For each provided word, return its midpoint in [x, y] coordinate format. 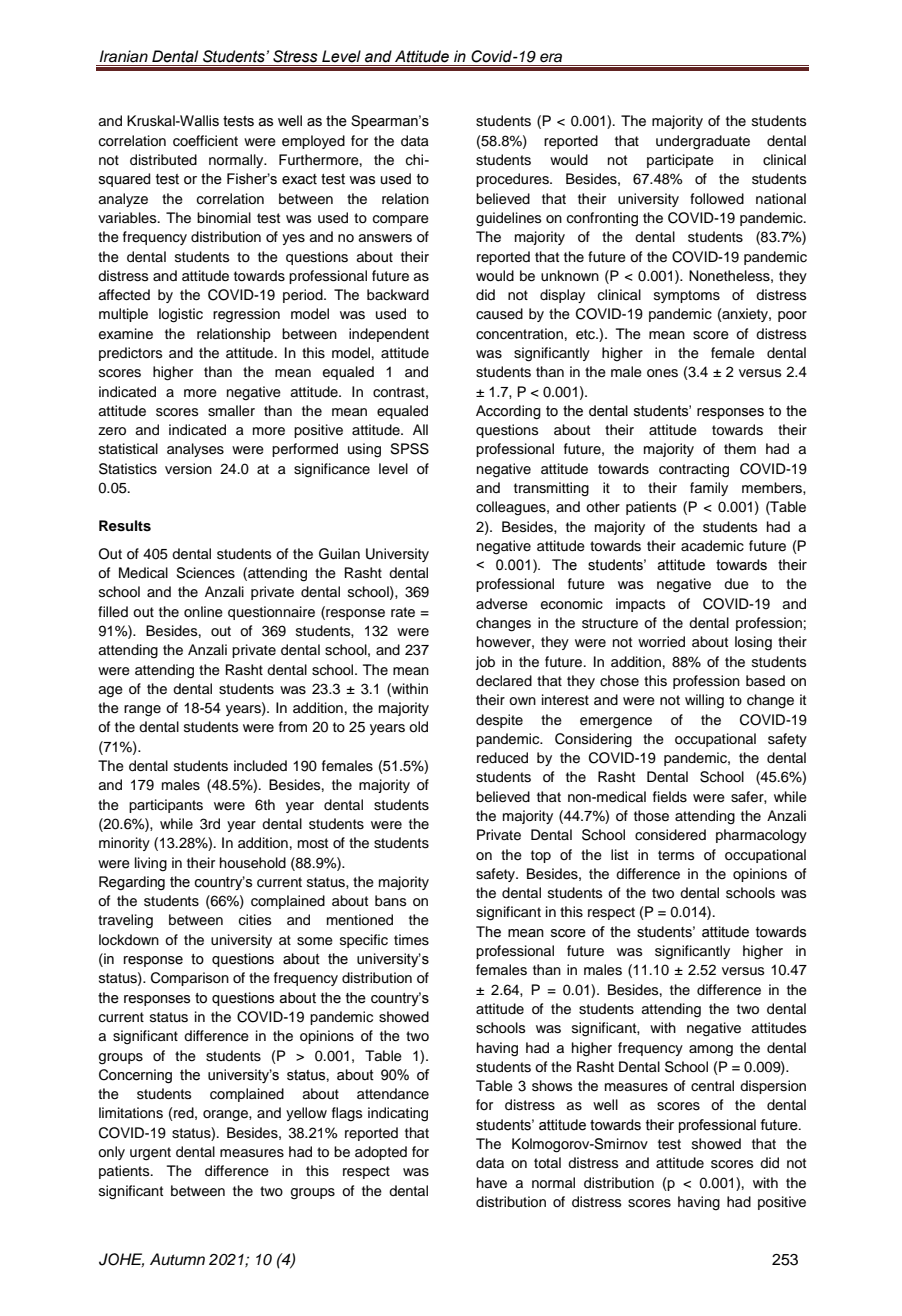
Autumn [177, 1259]
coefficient [205, 141]
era [551, 58]
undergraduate [703, 142]
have [492, 1183]
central [712, 1086]
